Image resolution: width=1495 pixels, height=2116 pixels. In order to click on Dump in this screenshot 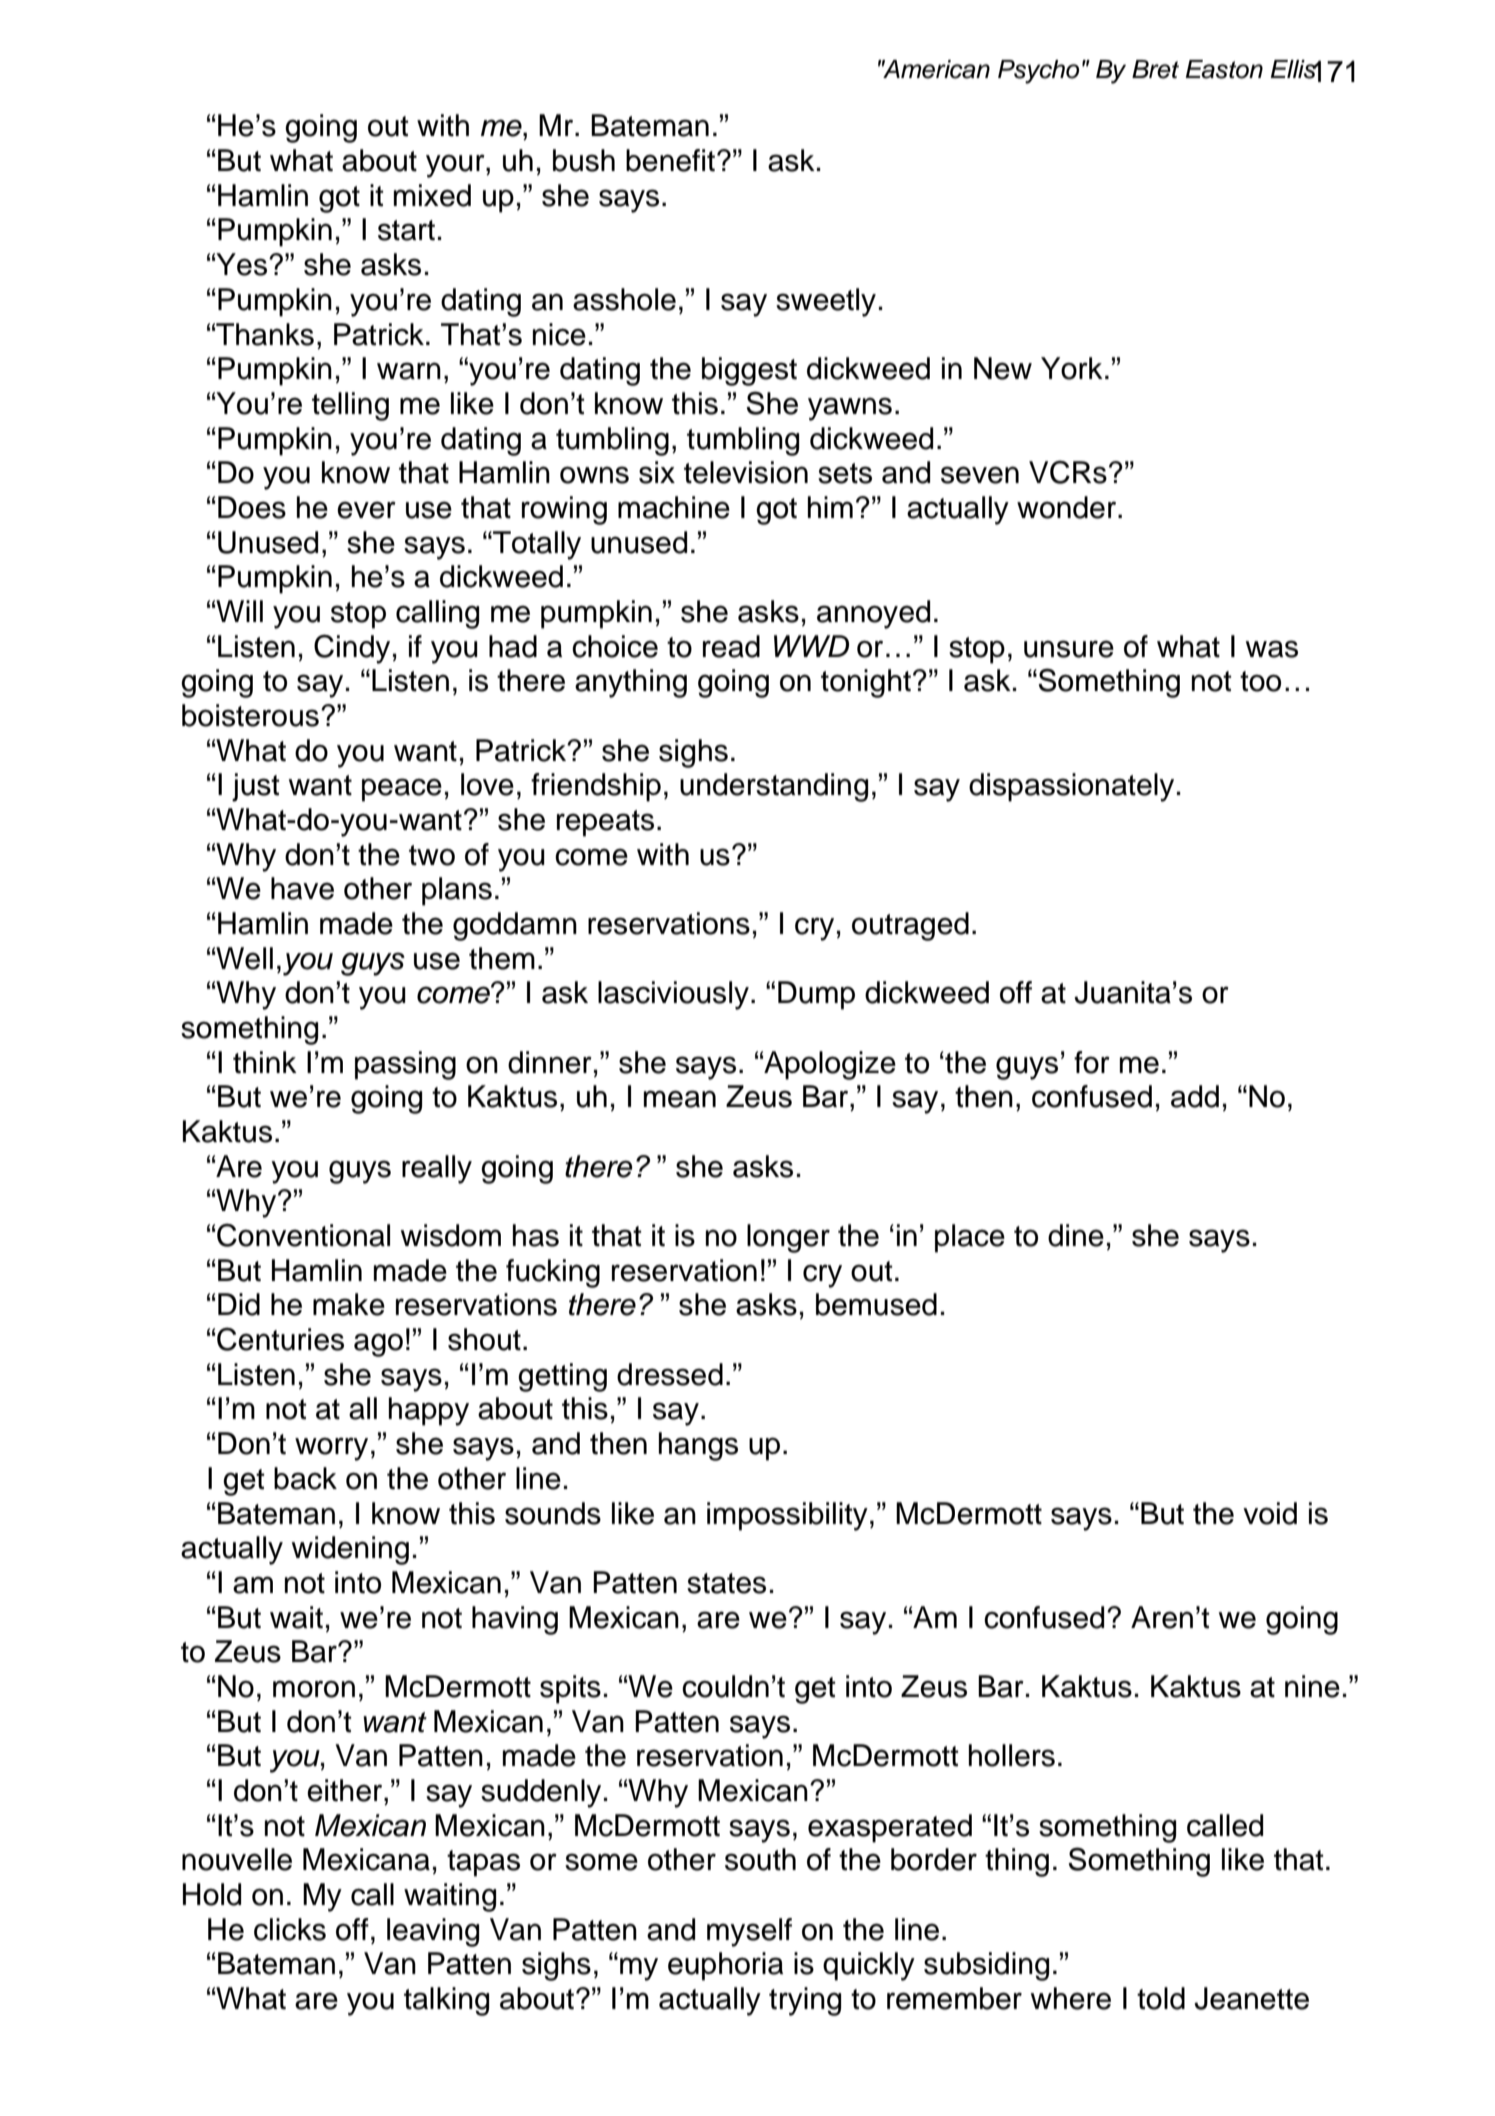, I will do `click(816, 995)`.
